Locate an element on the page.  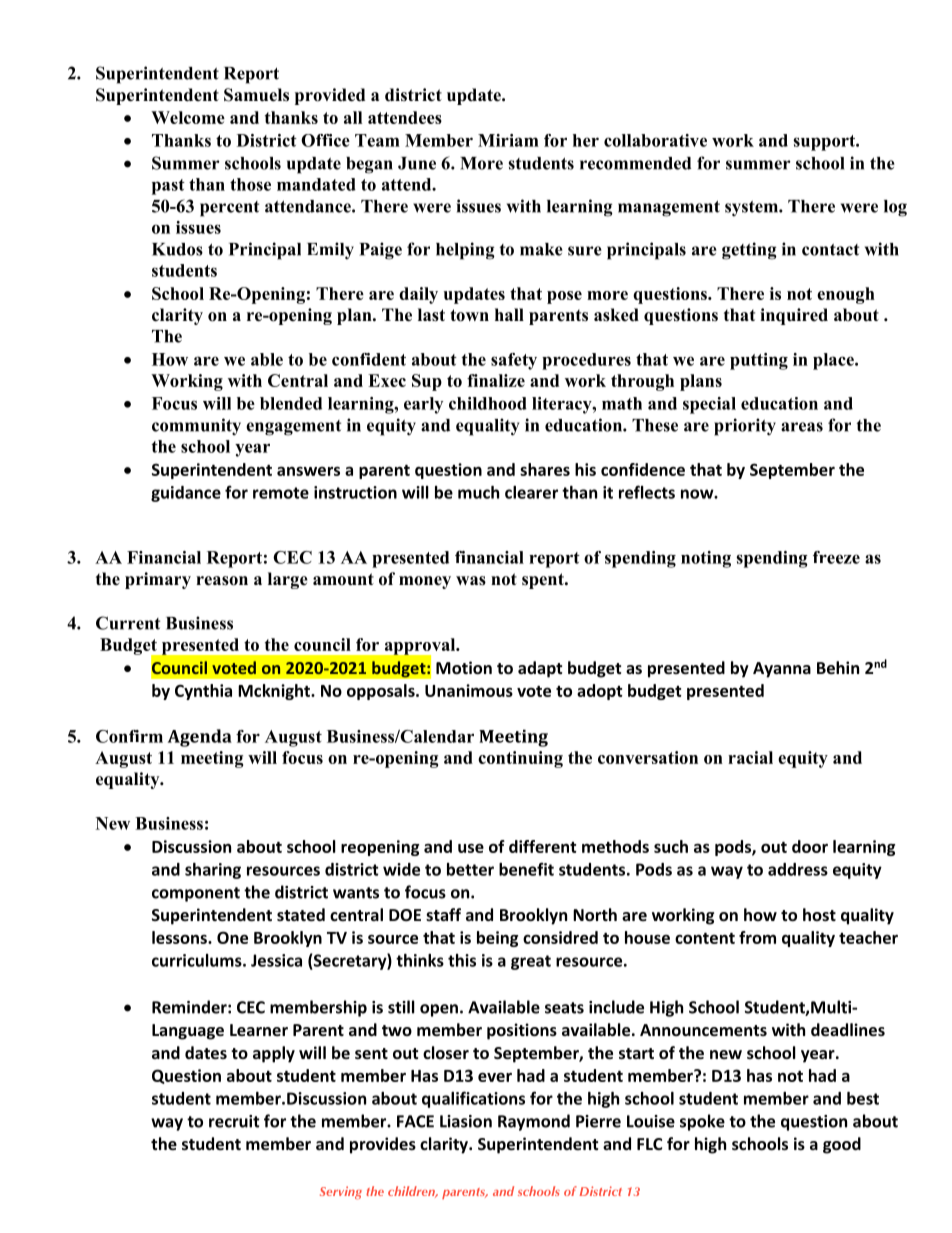
finalize is located at coordinates (496, 380).
